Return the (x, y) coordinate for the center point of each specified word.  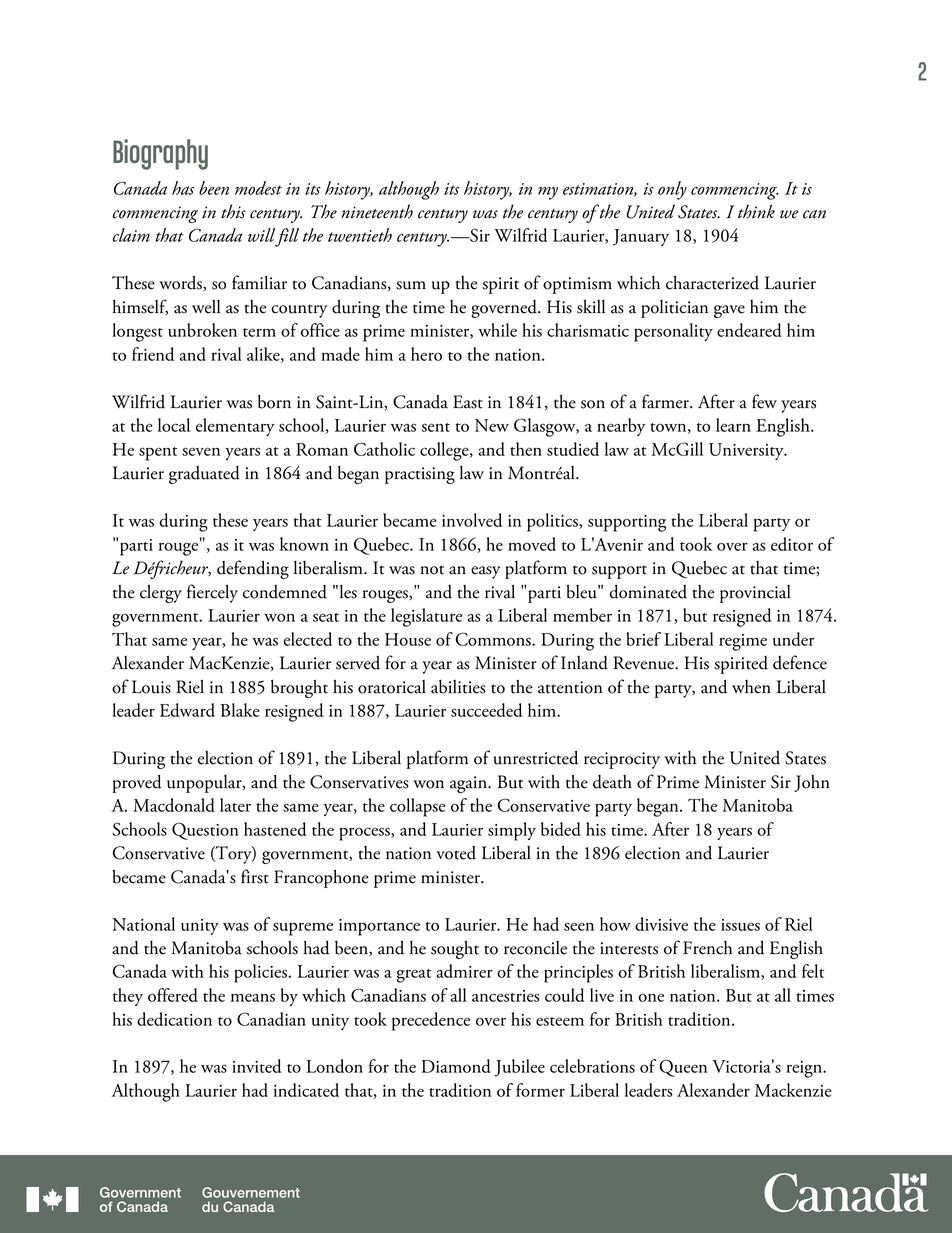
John (812, 783)
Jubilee (520, 1068)
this (233, 211)
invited (256, 1066)
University (747, 451)
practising (420, 475)
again (469, 784)
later (235, 805)
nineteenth (377, 211)
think (756, 211)
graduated (204, 475)
